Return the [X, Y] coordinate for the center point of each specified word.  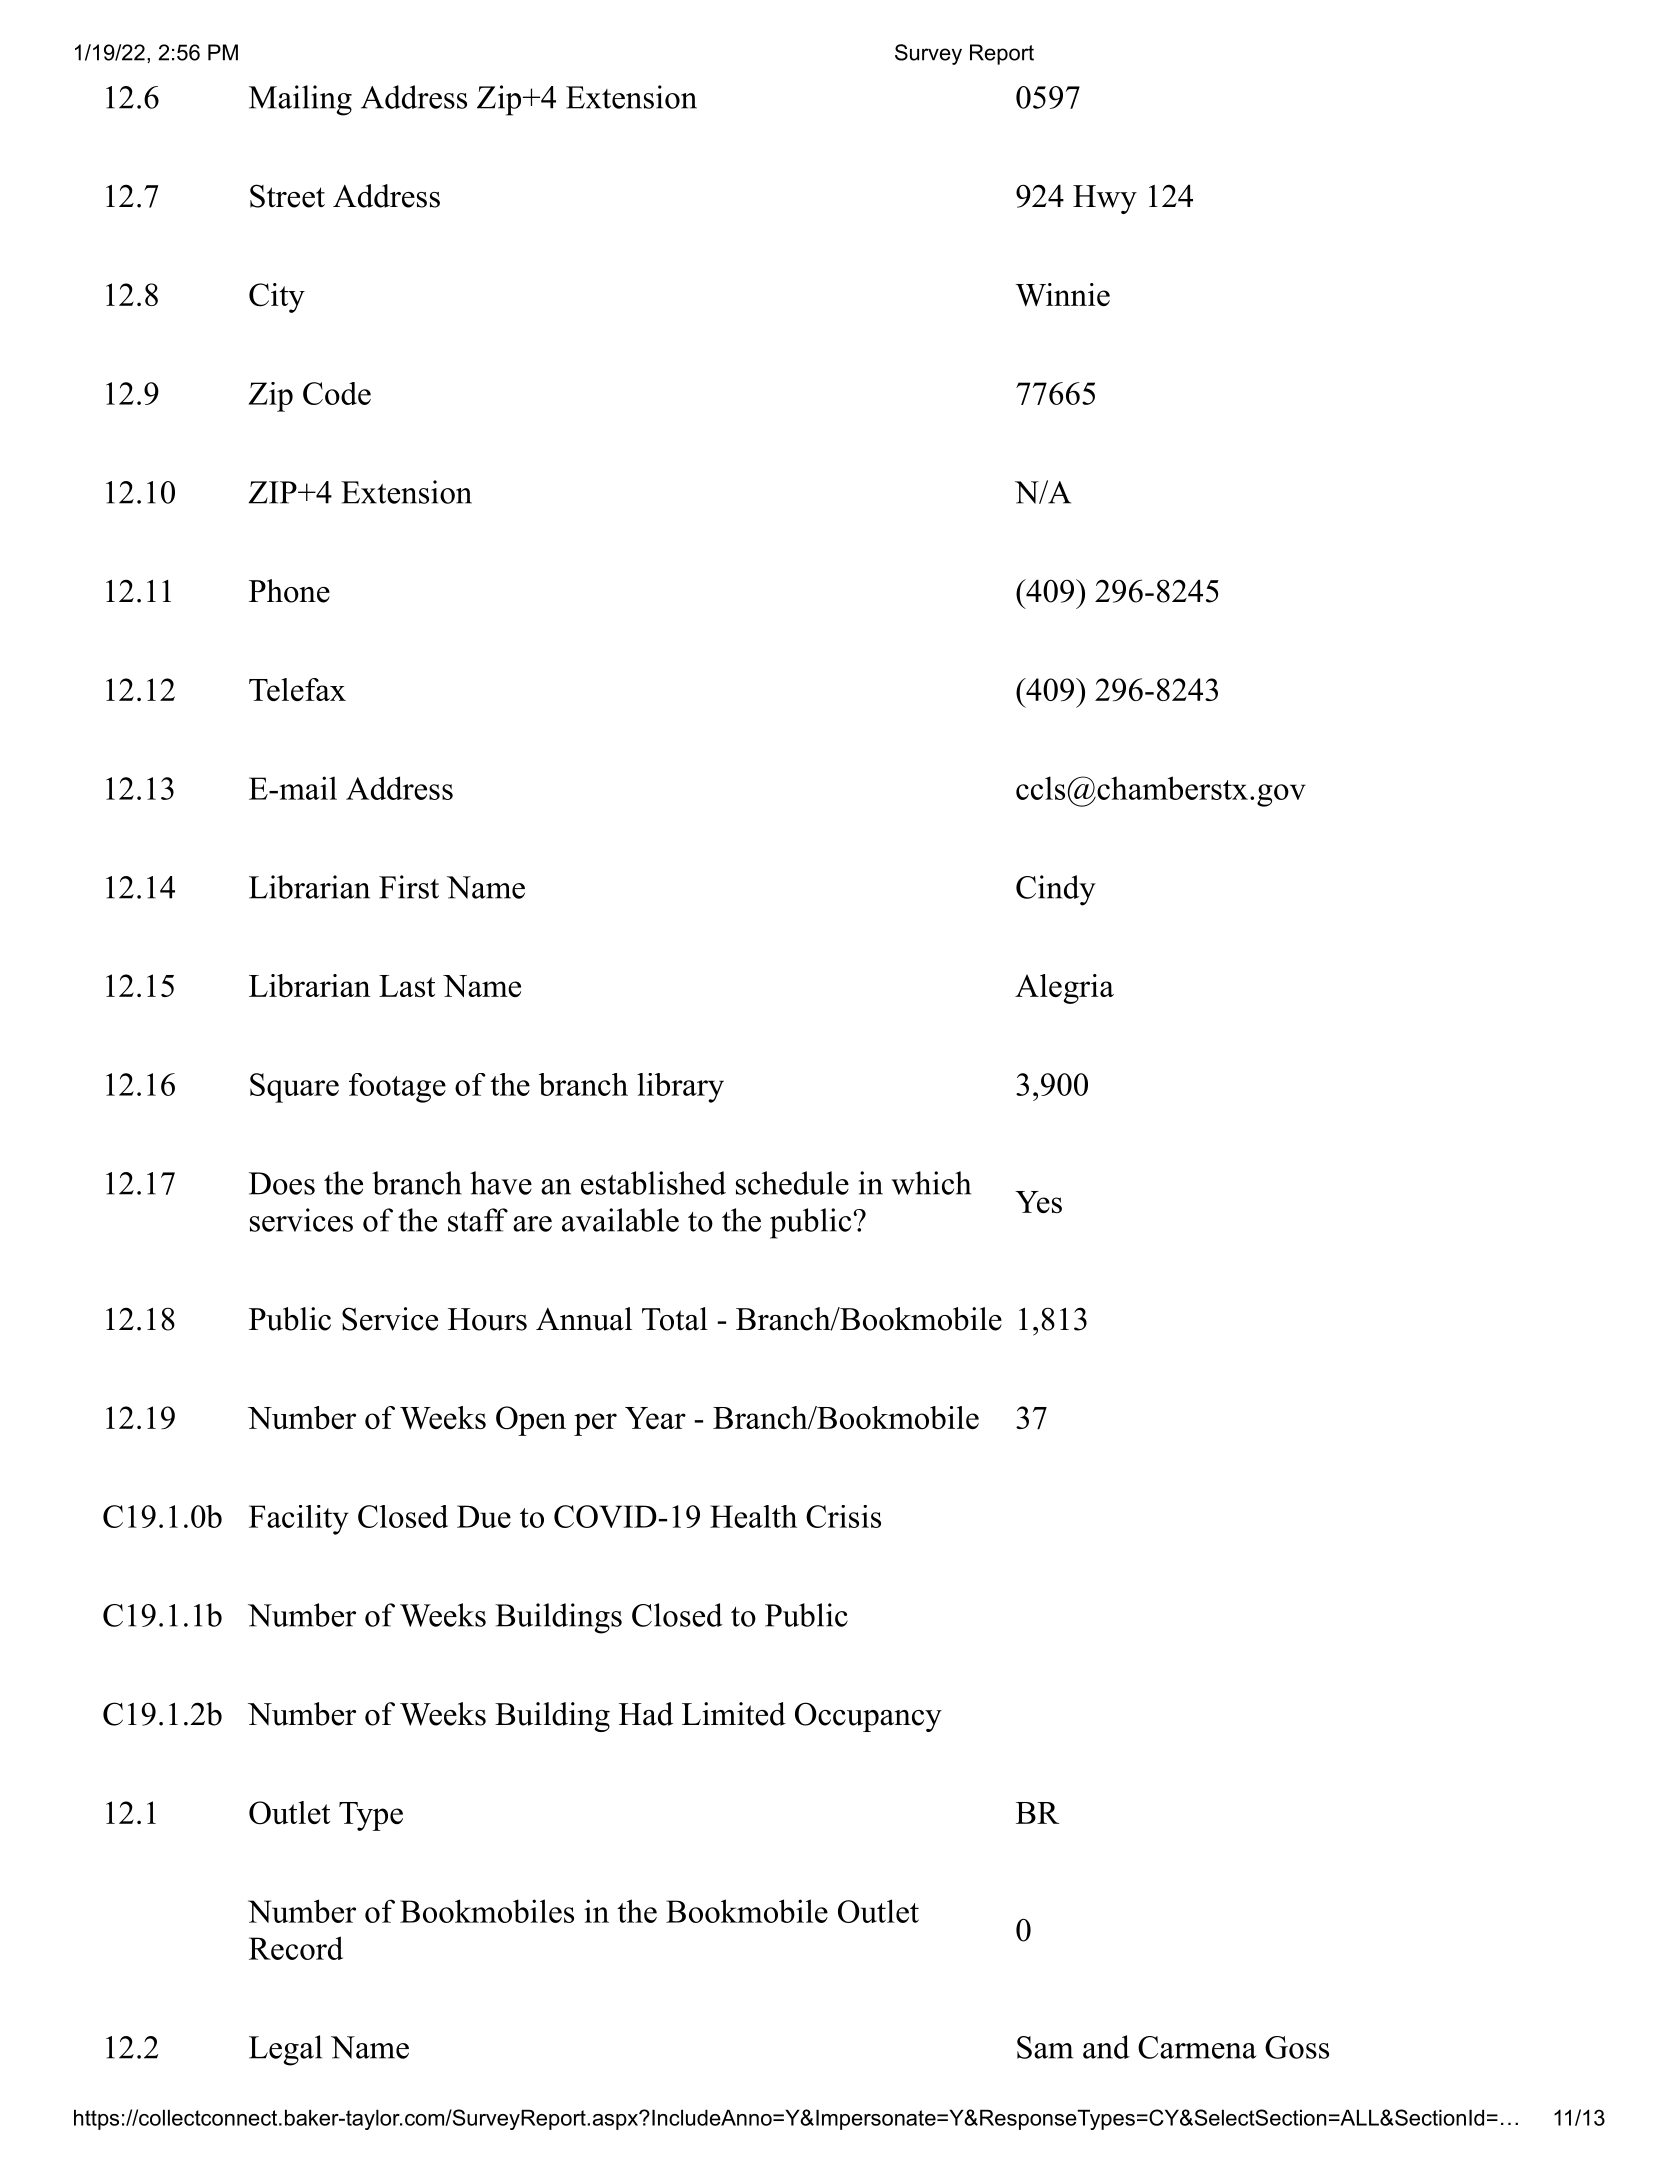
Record [296, 1948]
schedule [792, 1183]
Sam [1045, 2047]
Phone [289, 591]
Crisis [843, 1516]
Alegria [1064, 989]
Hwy [1105, 199]
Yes [1038, 1202]
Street [287, 196]
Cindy [1056, 890]
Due [484, 1516]
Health [753, 1516]
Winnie [1063, 294]
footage [397, 1088]
